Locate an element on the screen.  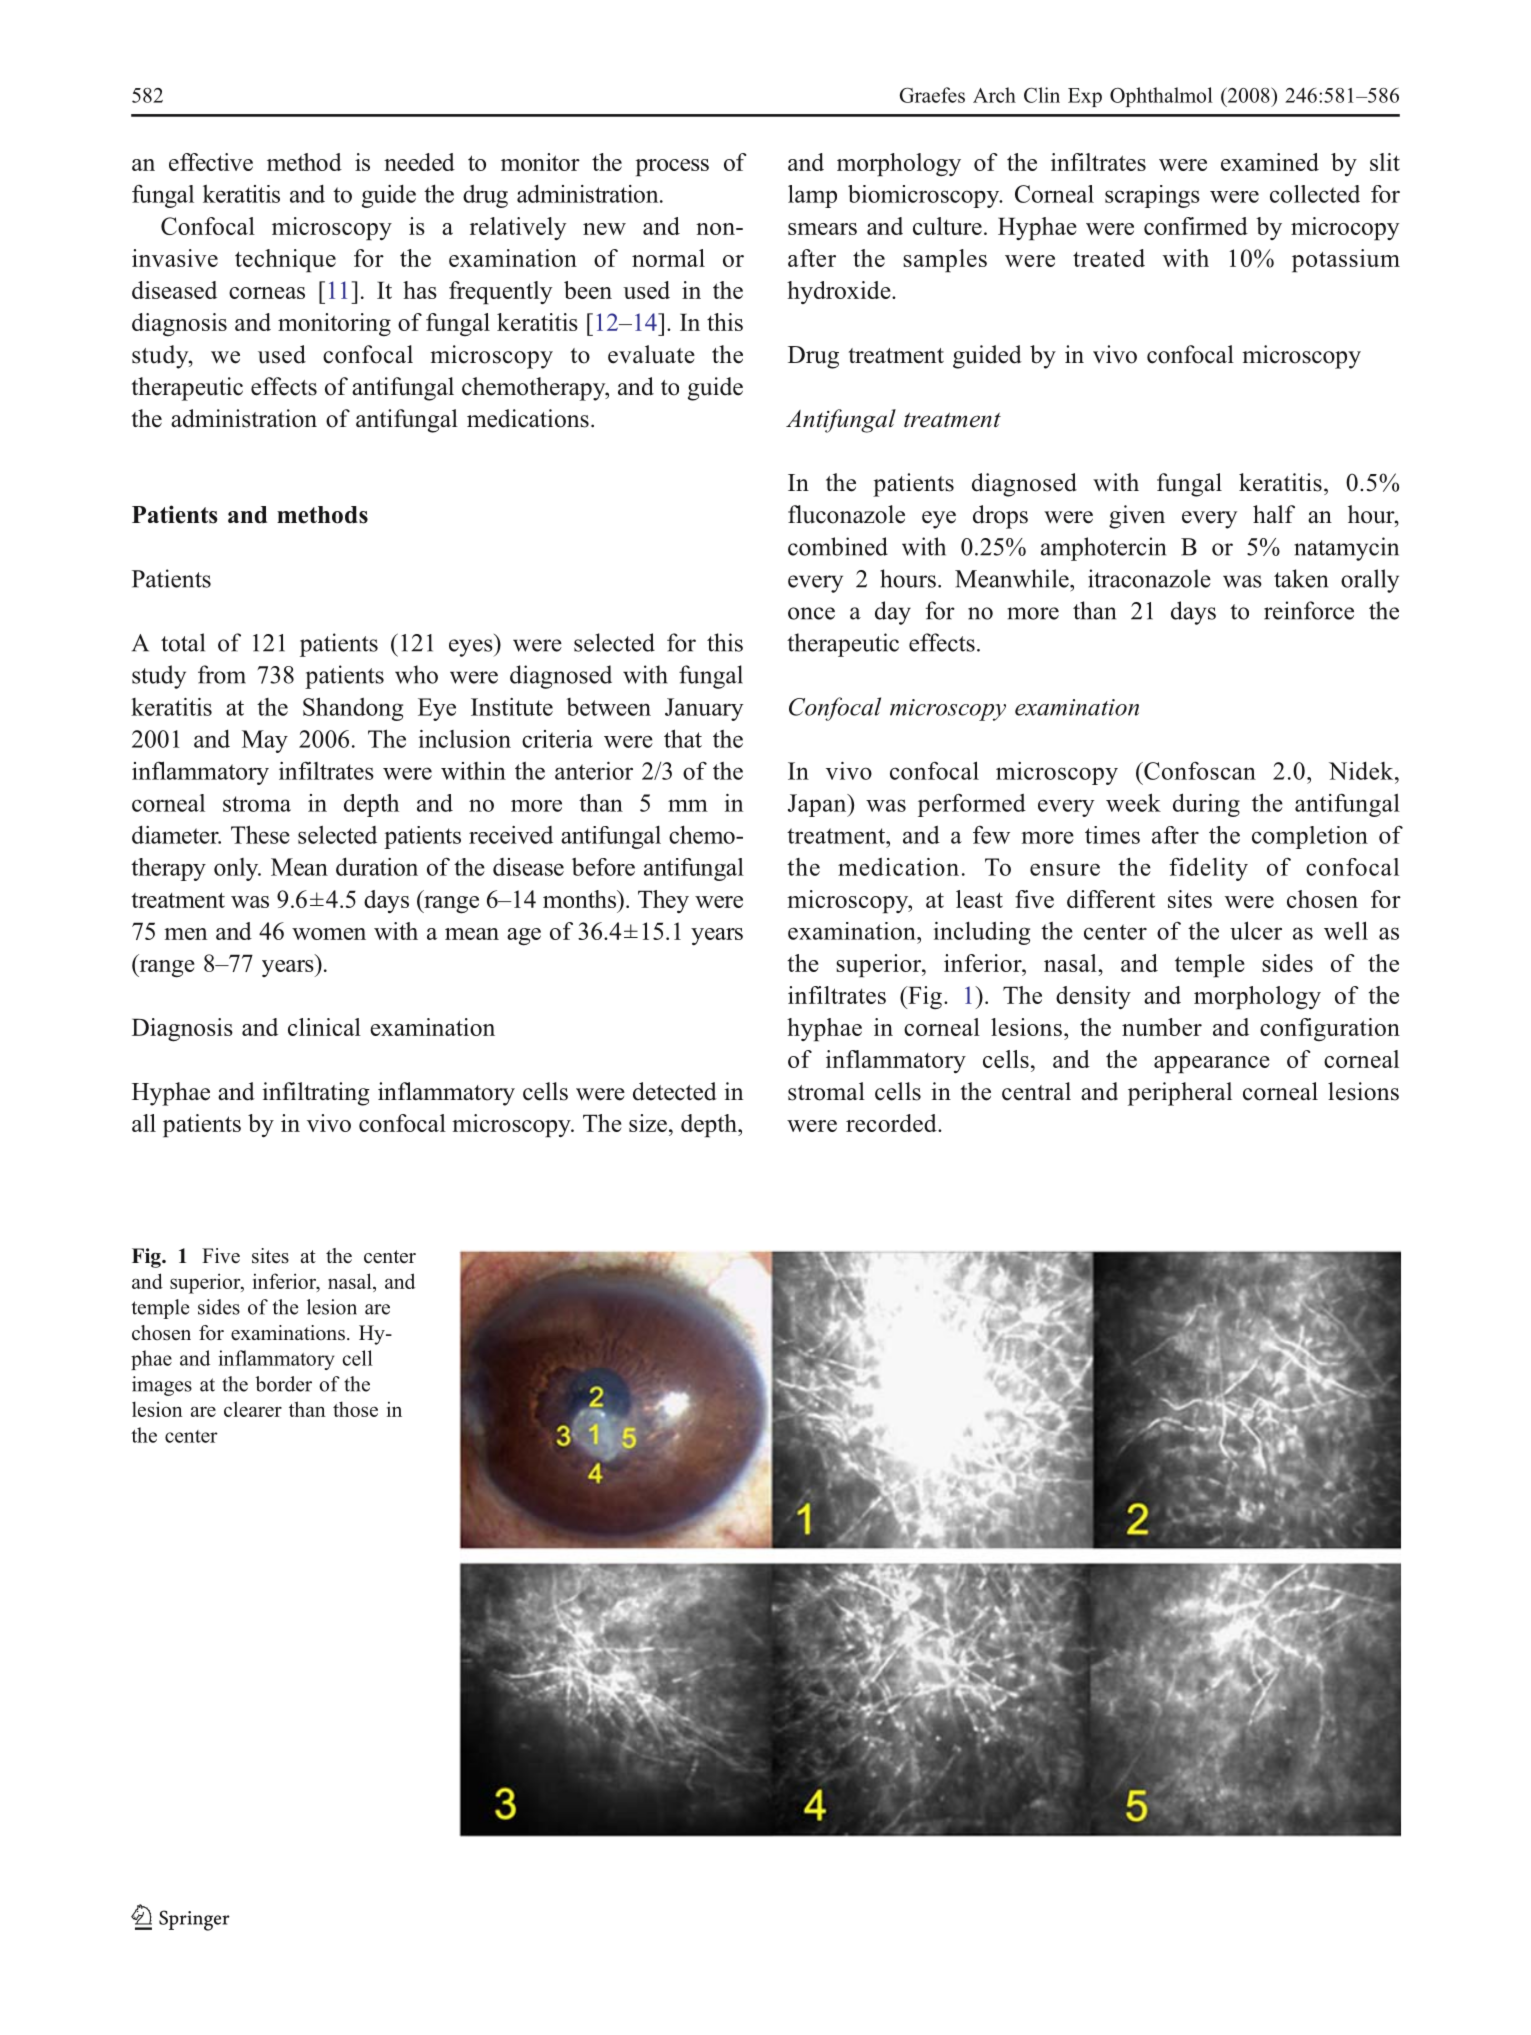
those is located at coordinates (355, 1409).
